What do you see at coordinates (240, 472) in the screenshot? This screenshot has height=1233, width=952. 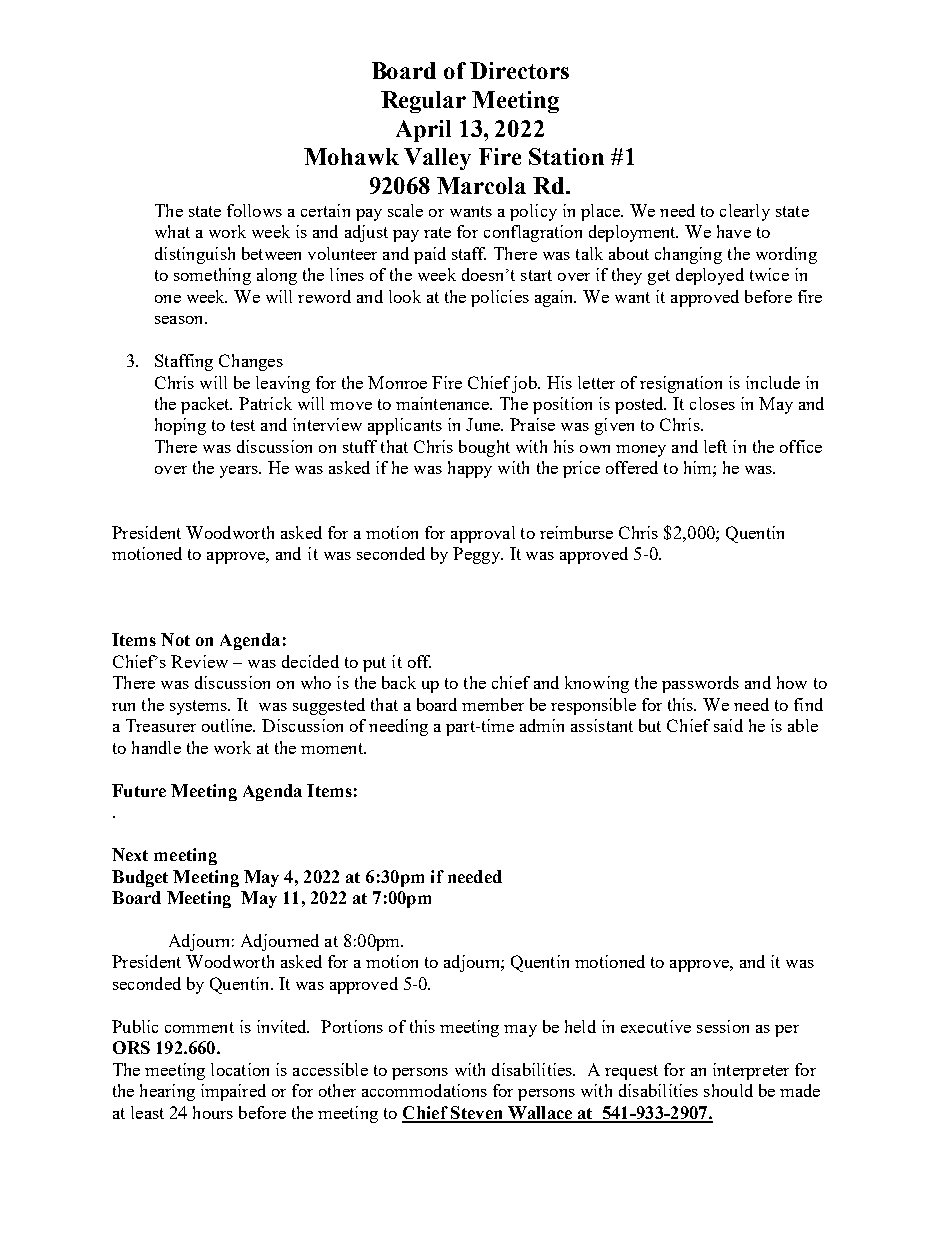 I see `years` at bounding box center [240, 472].
